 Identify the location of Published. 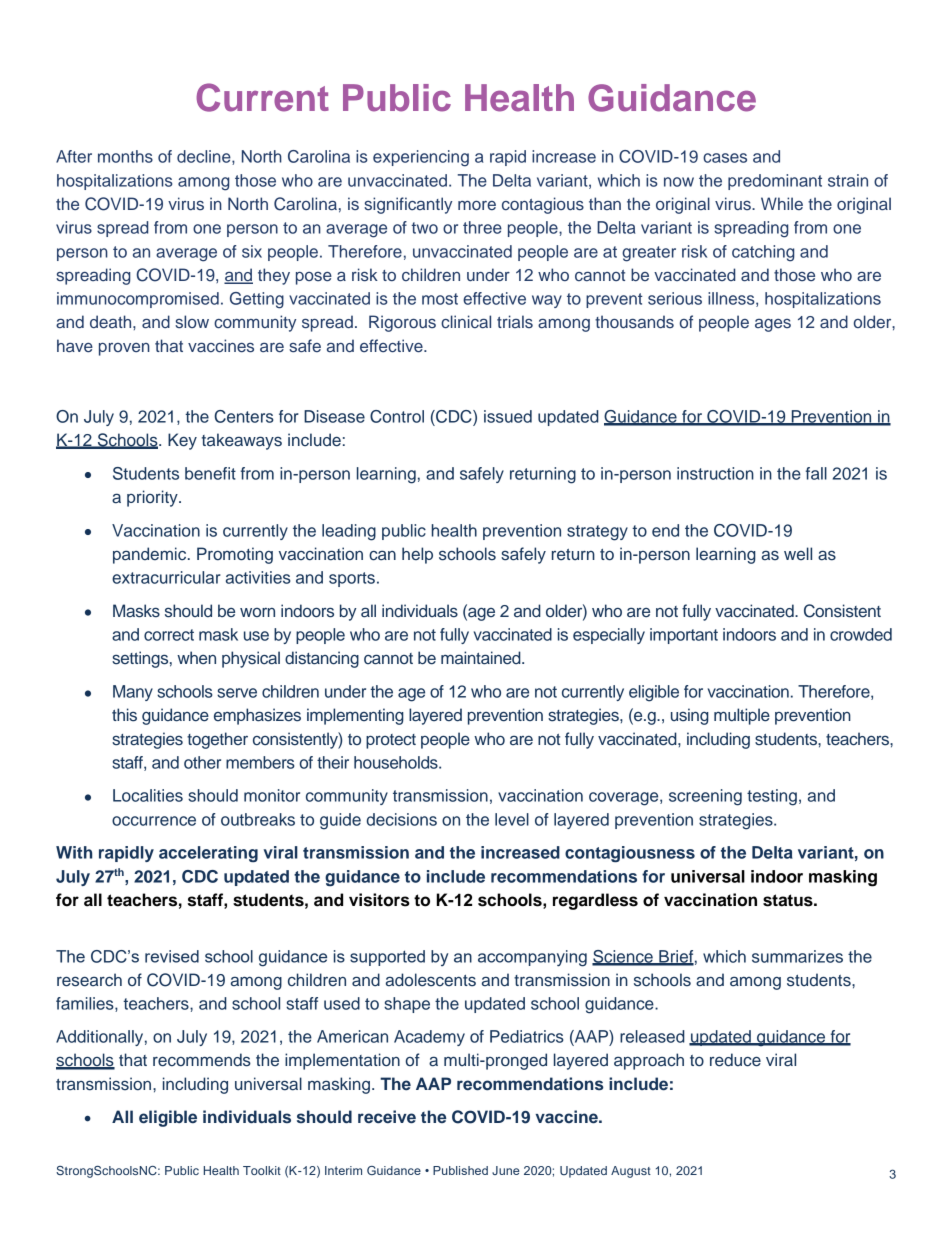
(460, 1170).
